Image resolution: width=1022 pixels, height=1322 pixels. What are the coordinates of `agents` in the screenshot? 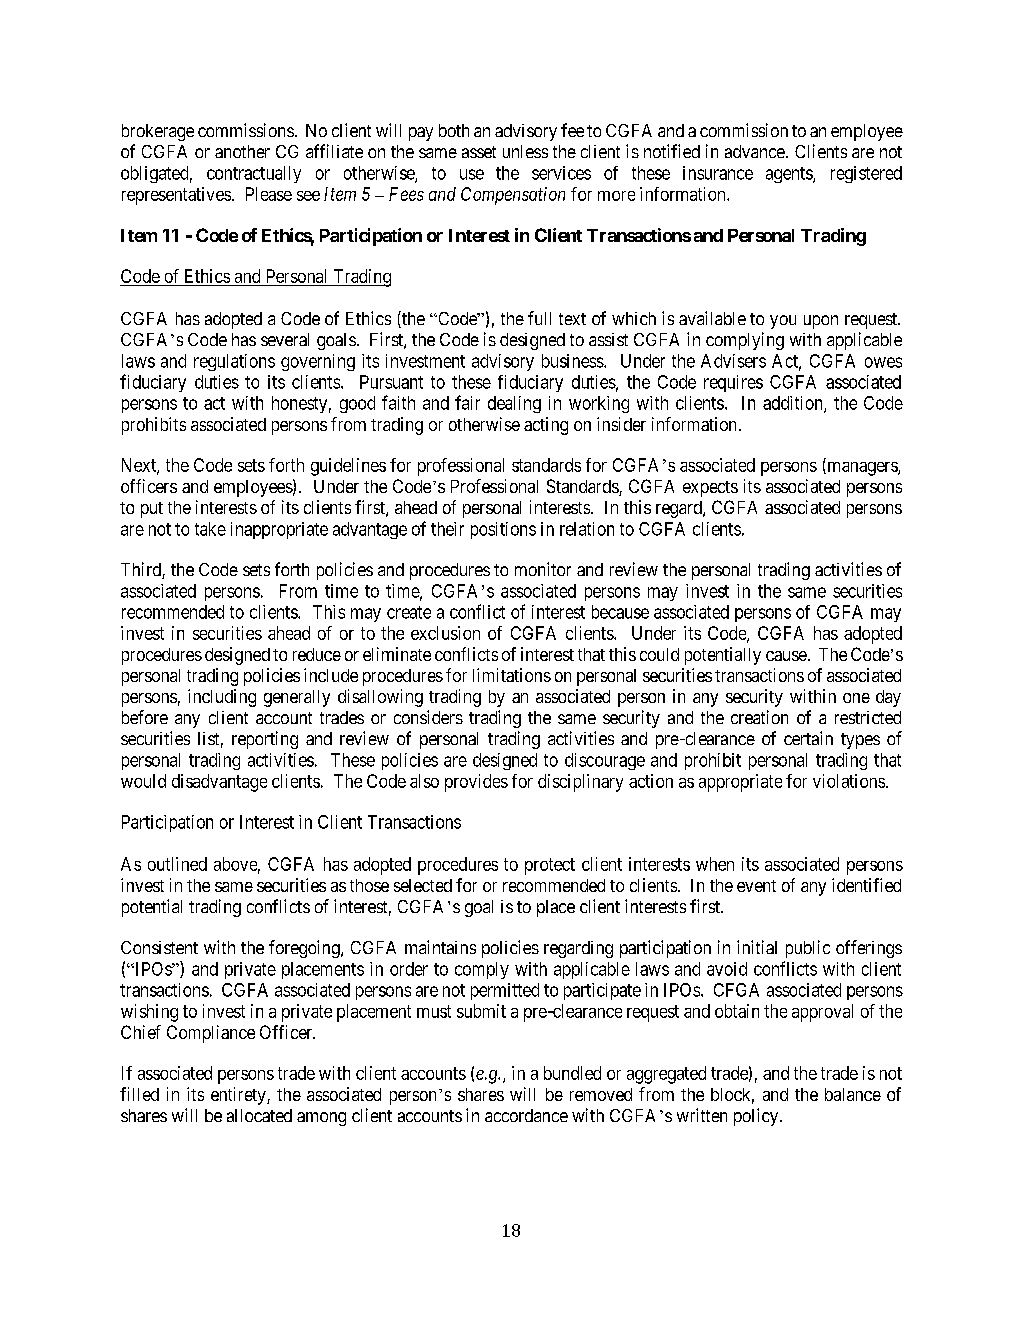 It's located at (790, 175).
